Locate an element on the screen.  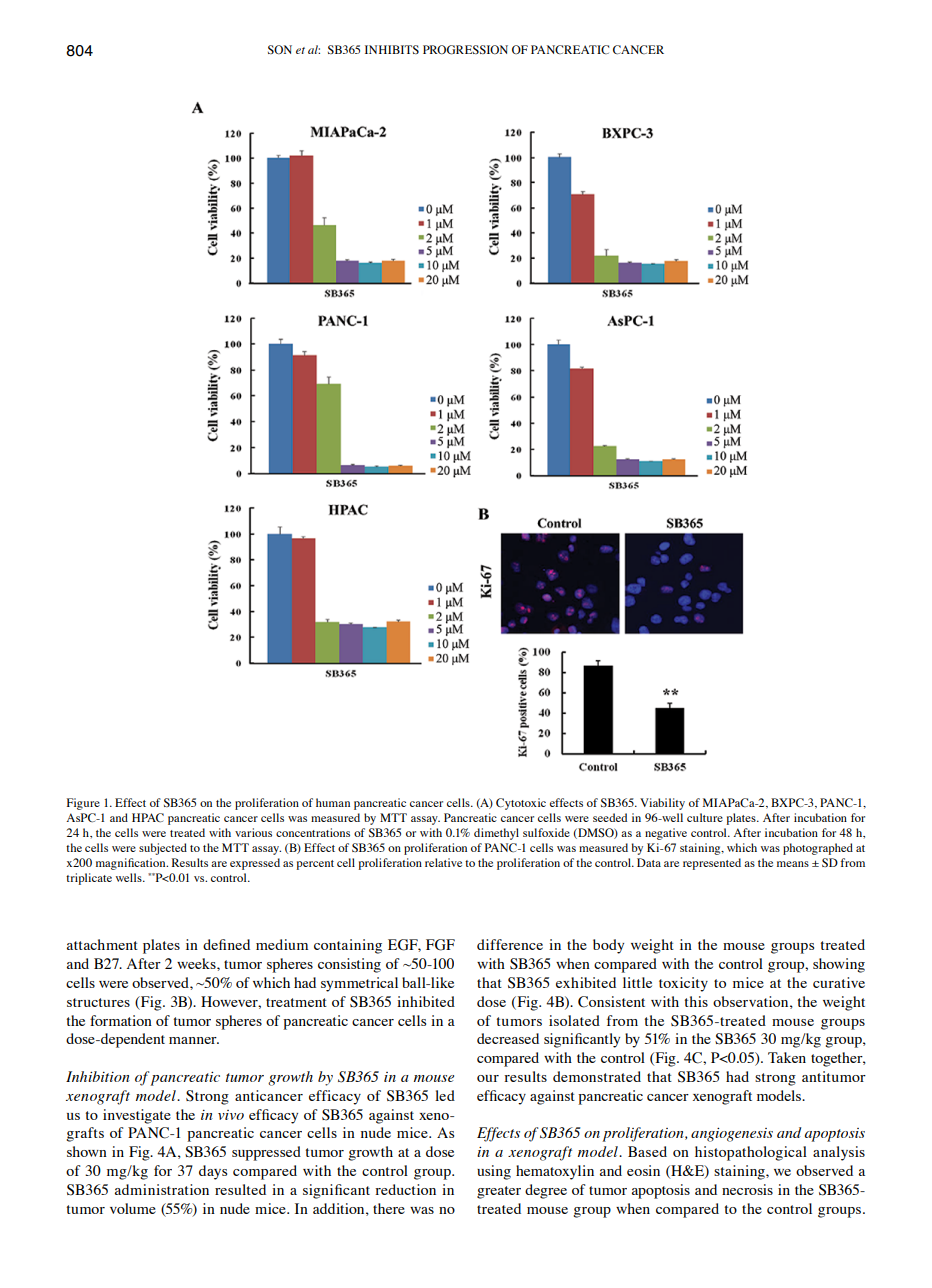
necrosis is located at coordinates (747, 1189).
